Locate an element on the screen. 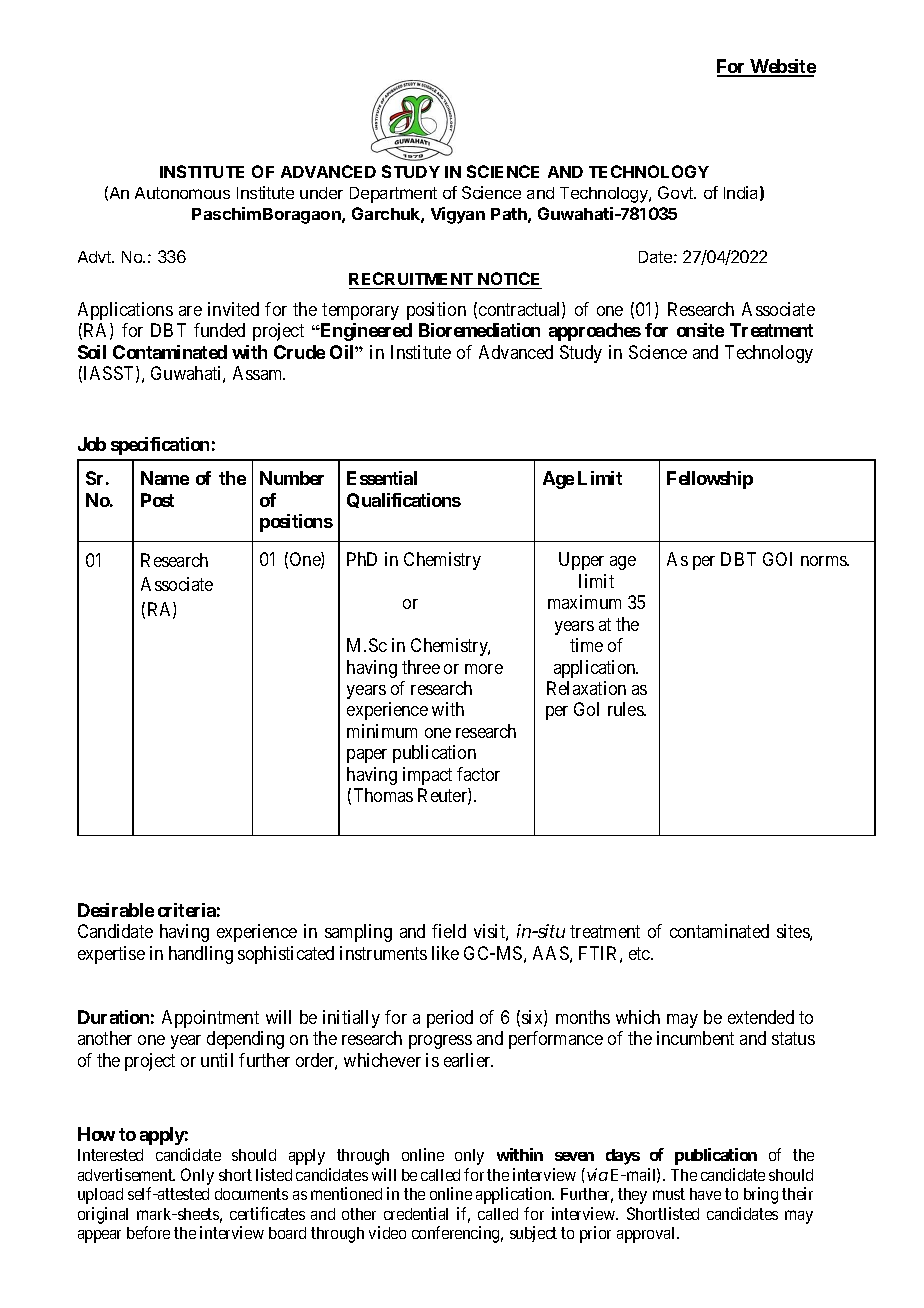 Image resolution: width=924 pixels, height=1308 pixels. Autonomous is located at coordinates (182, 193).
